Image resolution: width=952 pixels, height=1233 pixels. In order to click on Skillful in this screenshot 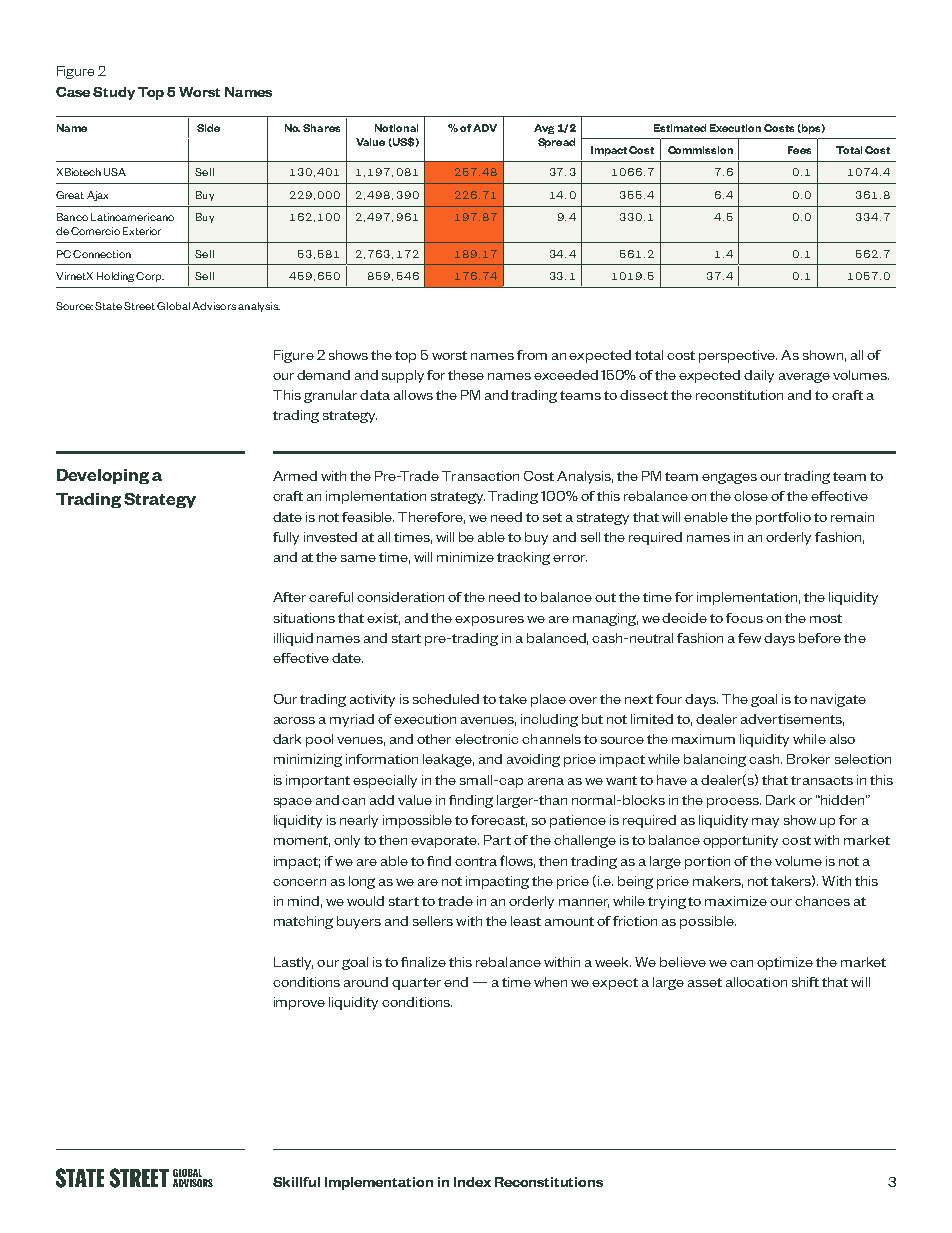, I will do `click(296, 1182)`.
